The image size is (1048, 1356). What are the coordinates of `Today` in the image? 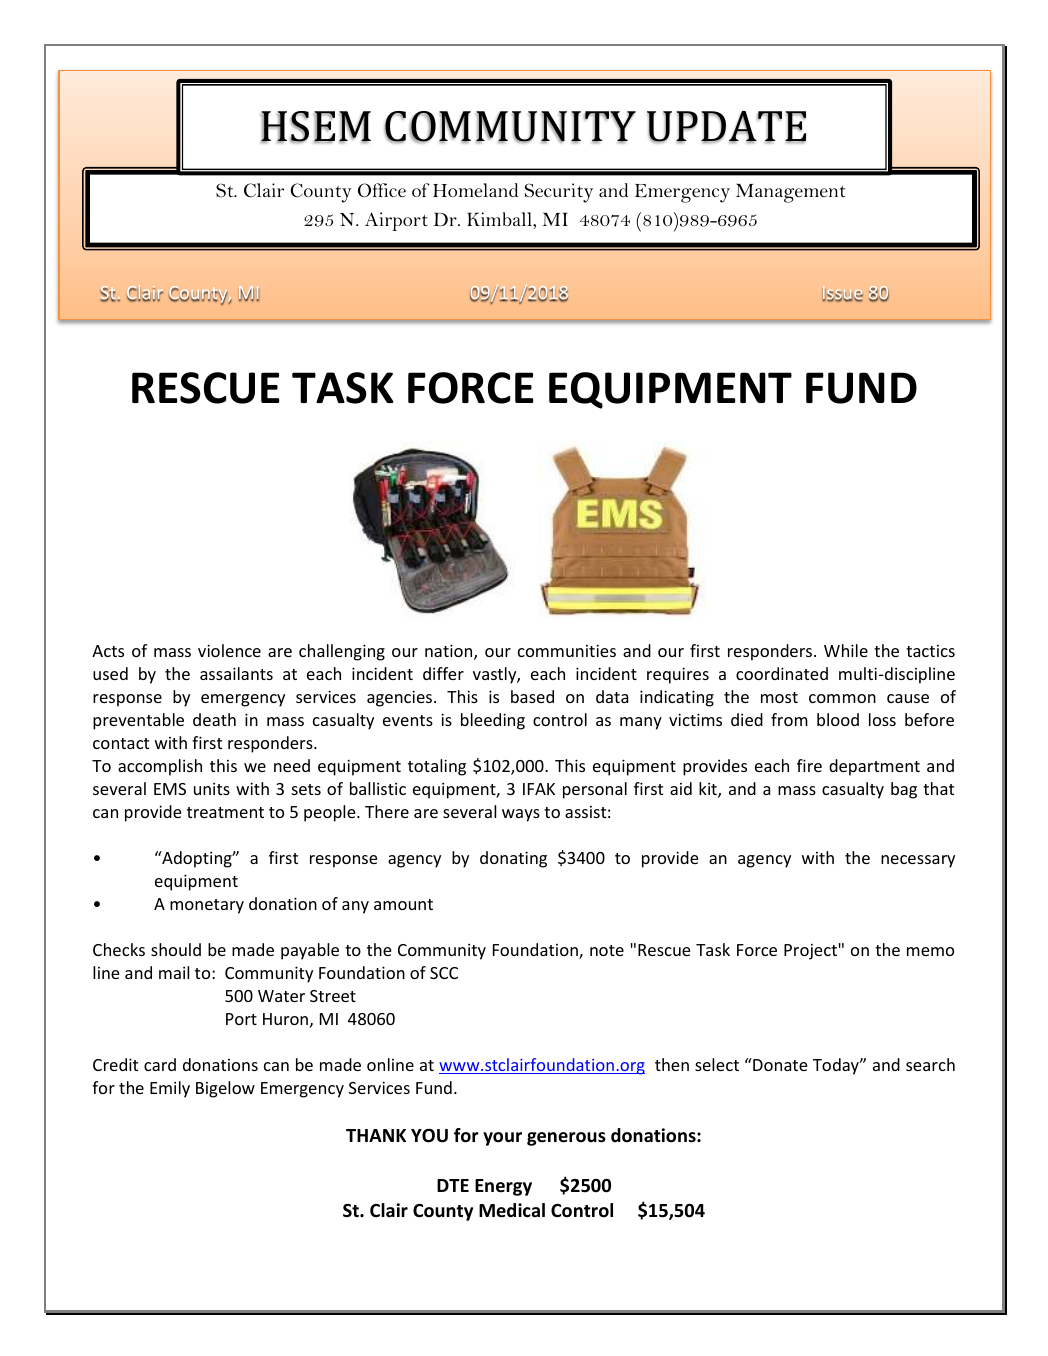 It's located at (837, 1066).
